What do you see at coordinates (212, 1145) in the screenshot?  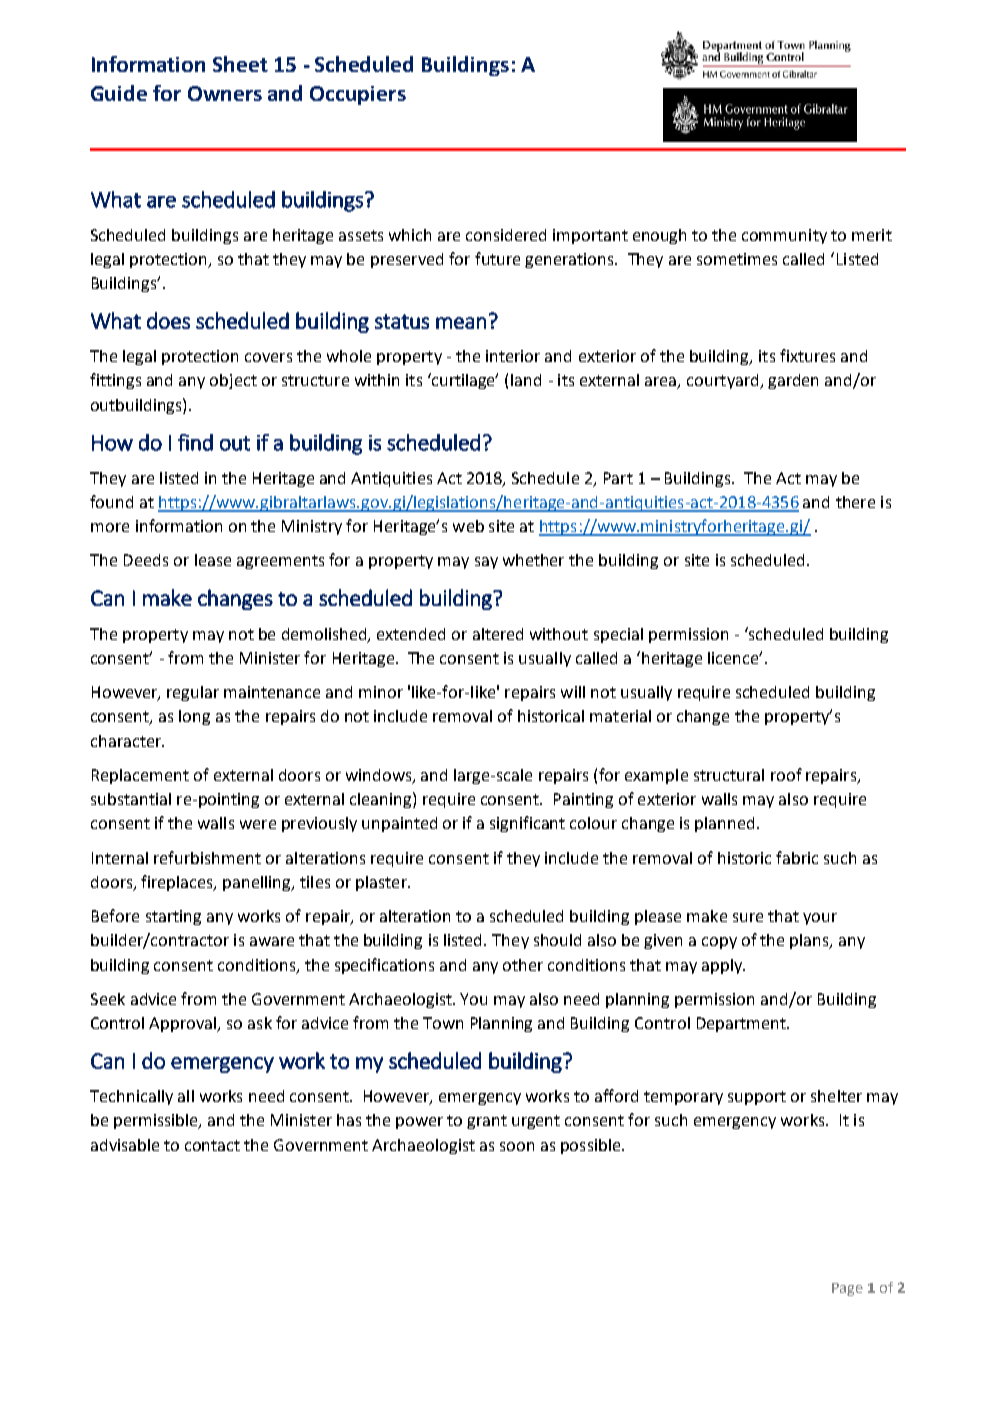 I see `contact` at bounding box center [212, 1145].
